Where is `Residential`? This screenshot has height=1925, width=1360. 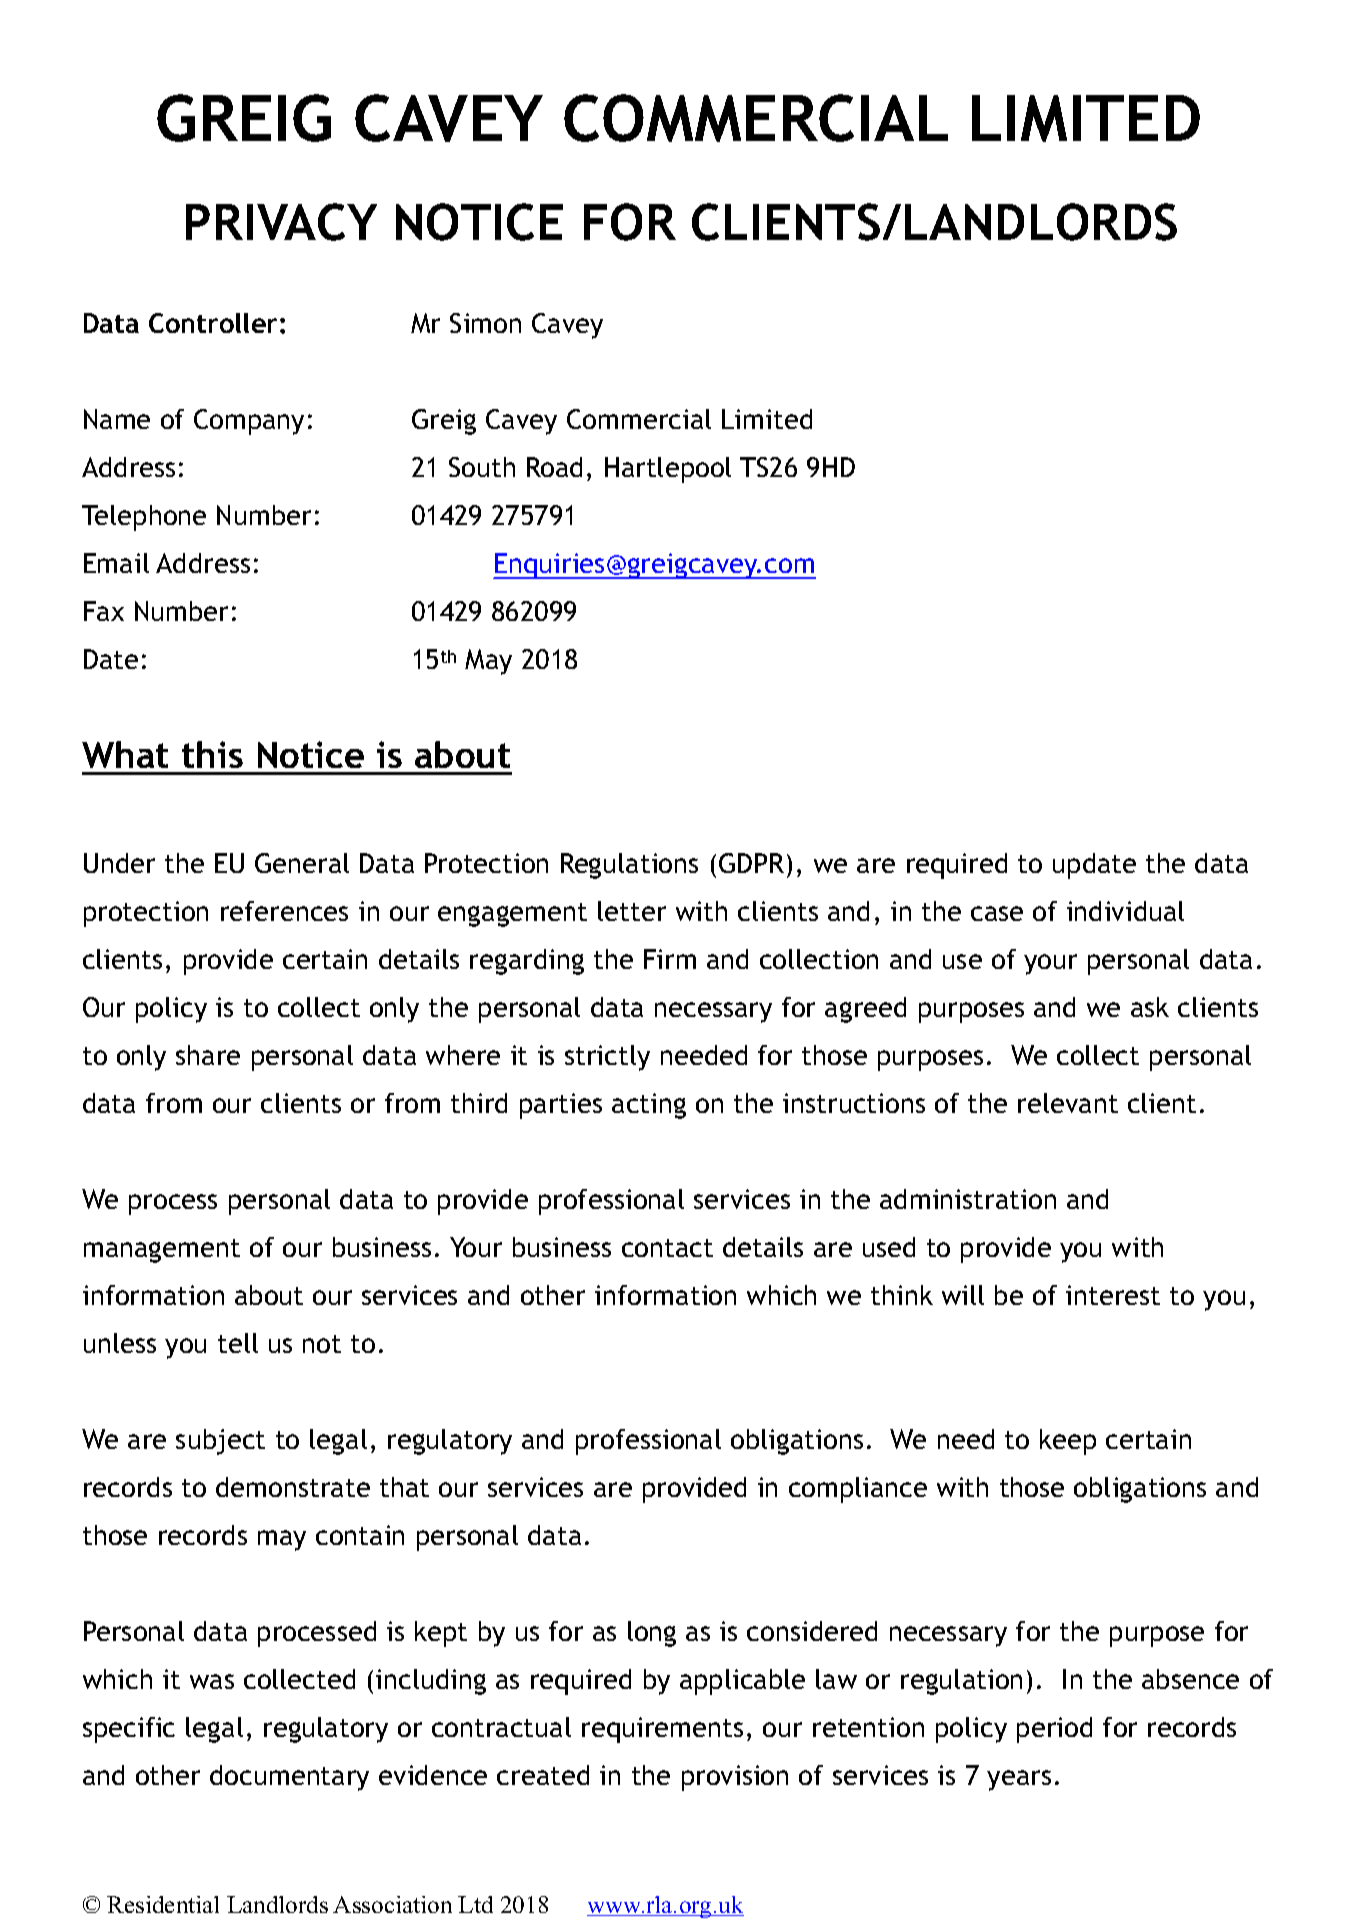 Residential is located at coordinates (163, 1904).
